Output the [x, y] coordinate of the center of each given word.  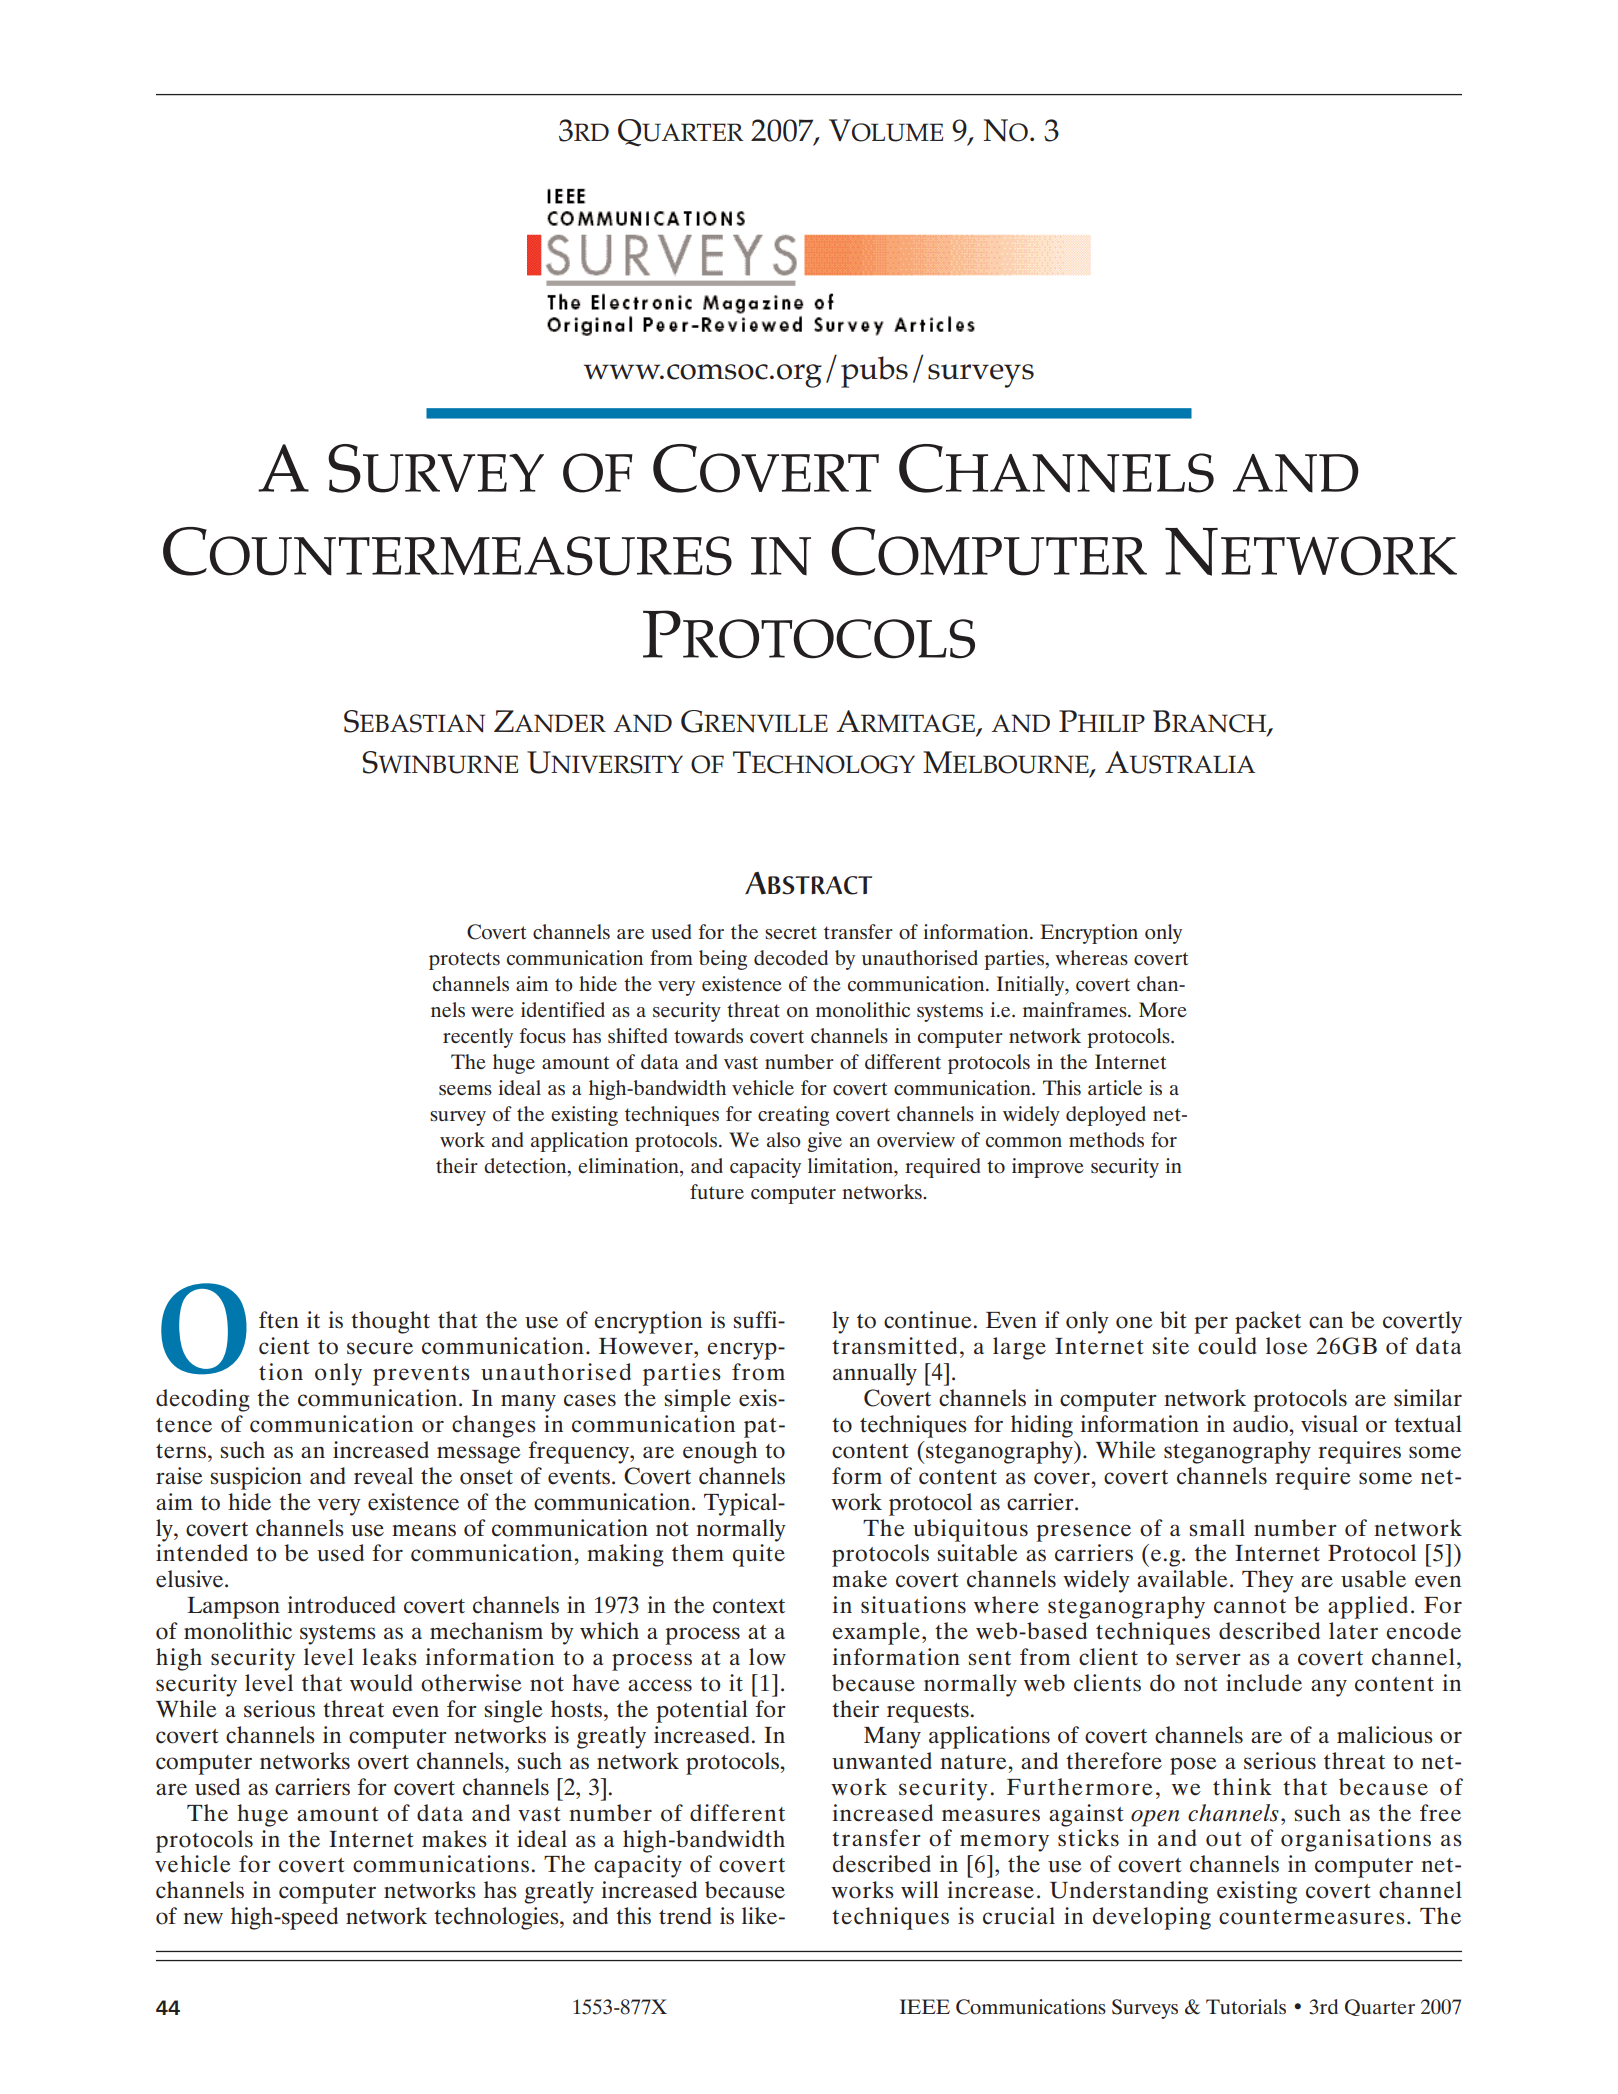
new [203, 1918]
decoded [791, 958]
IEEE [925, 2006]
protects [464, 961]
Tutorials [1246, 2007]
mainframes [1076, 1009]
